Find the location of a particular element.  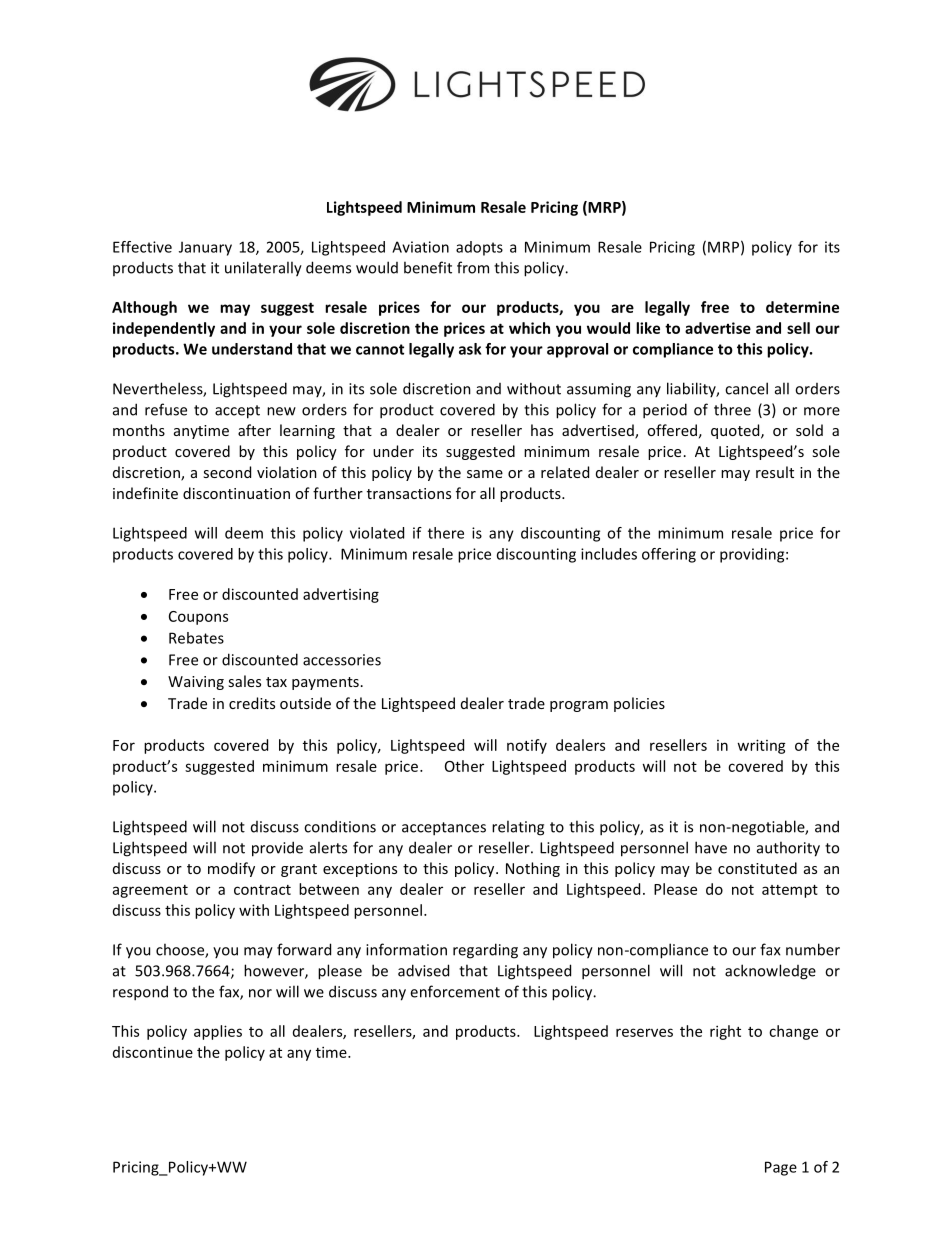

enforcement is located at coordinates (455, 991).
